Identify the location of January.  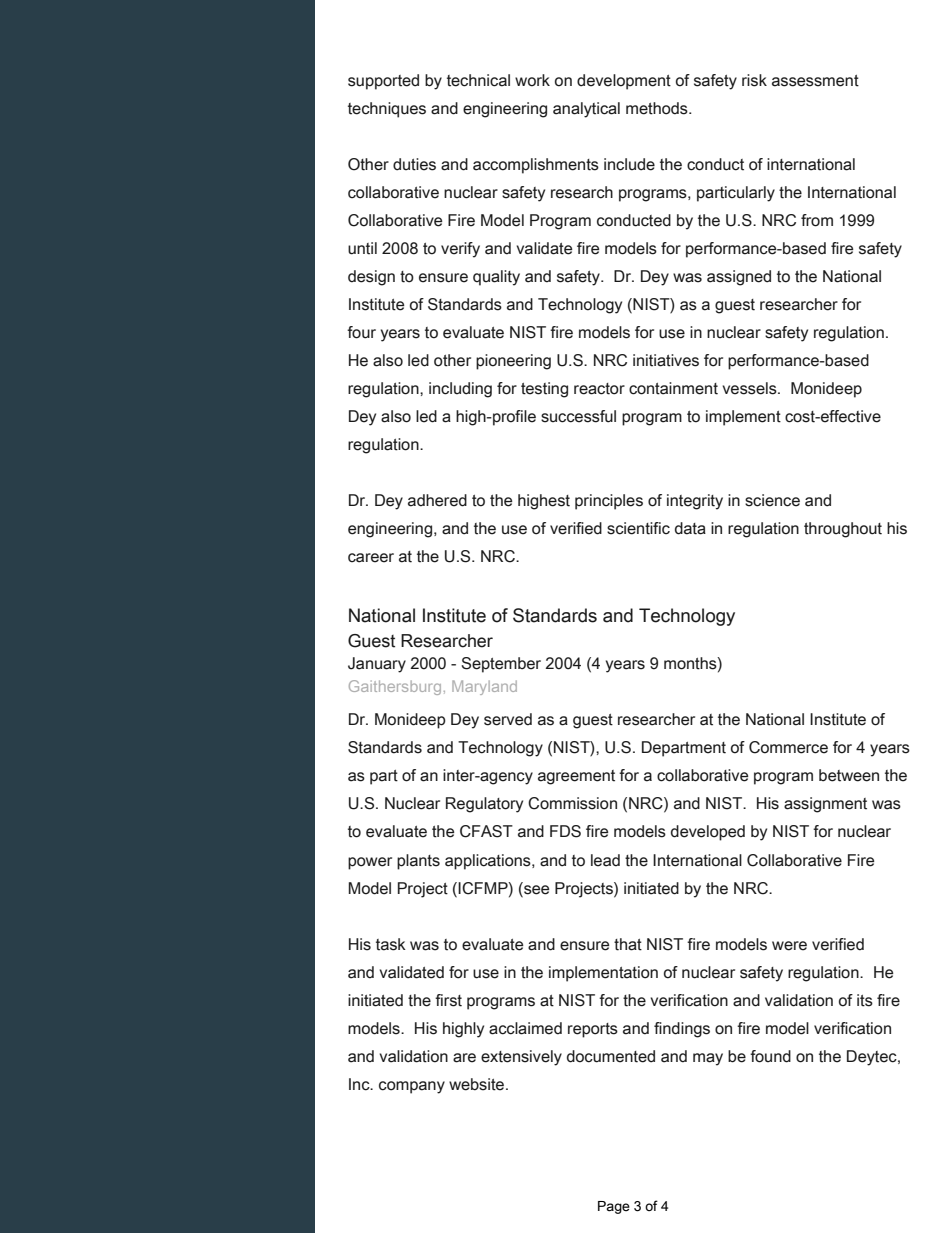
(377, 665).
